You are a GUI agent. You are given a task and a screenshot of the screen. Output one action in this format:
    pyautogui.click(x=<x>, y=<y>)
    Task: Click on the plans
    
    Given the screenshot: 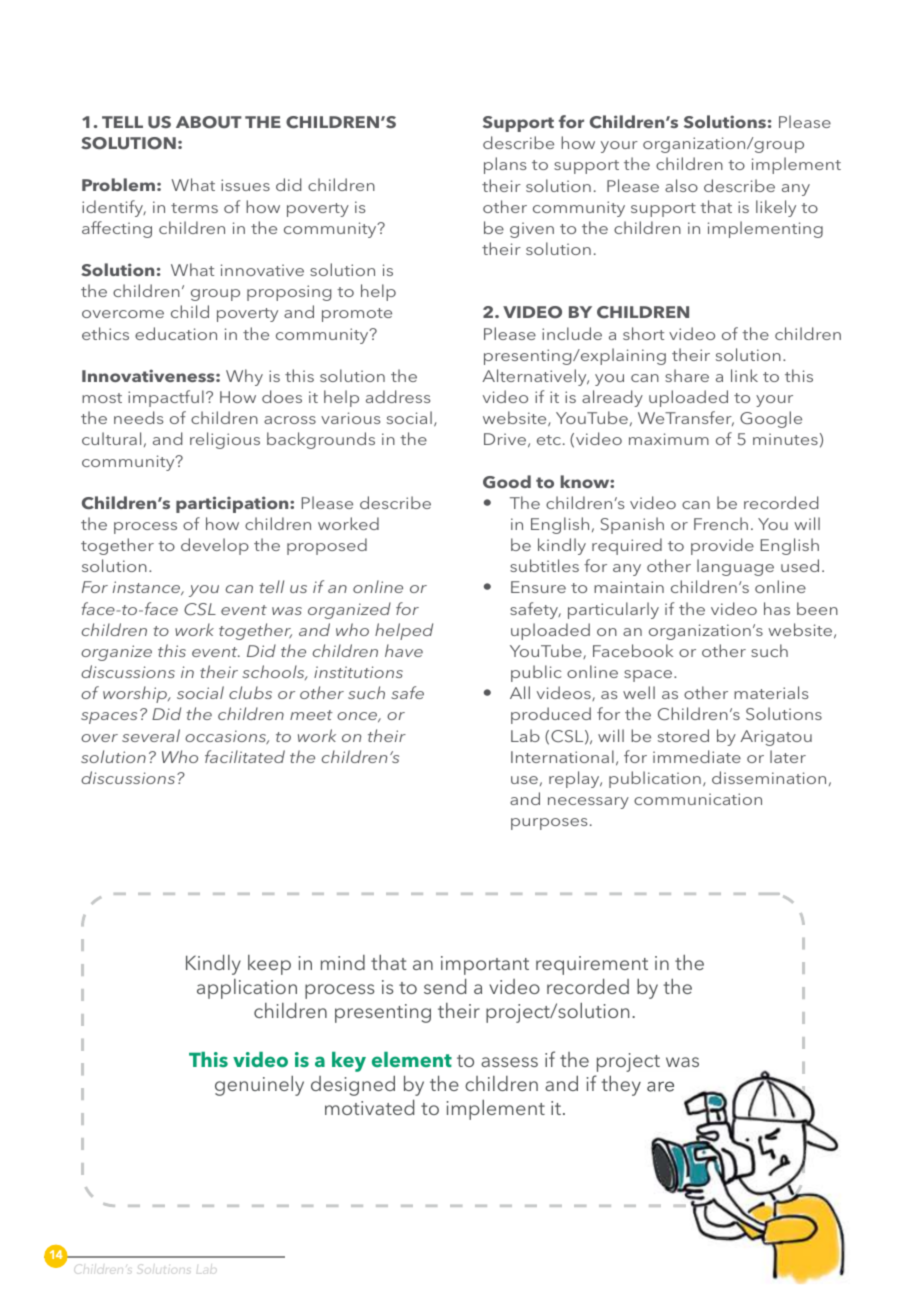 What is the action you would take?
    pyautogui.click(x=505, y=165)
